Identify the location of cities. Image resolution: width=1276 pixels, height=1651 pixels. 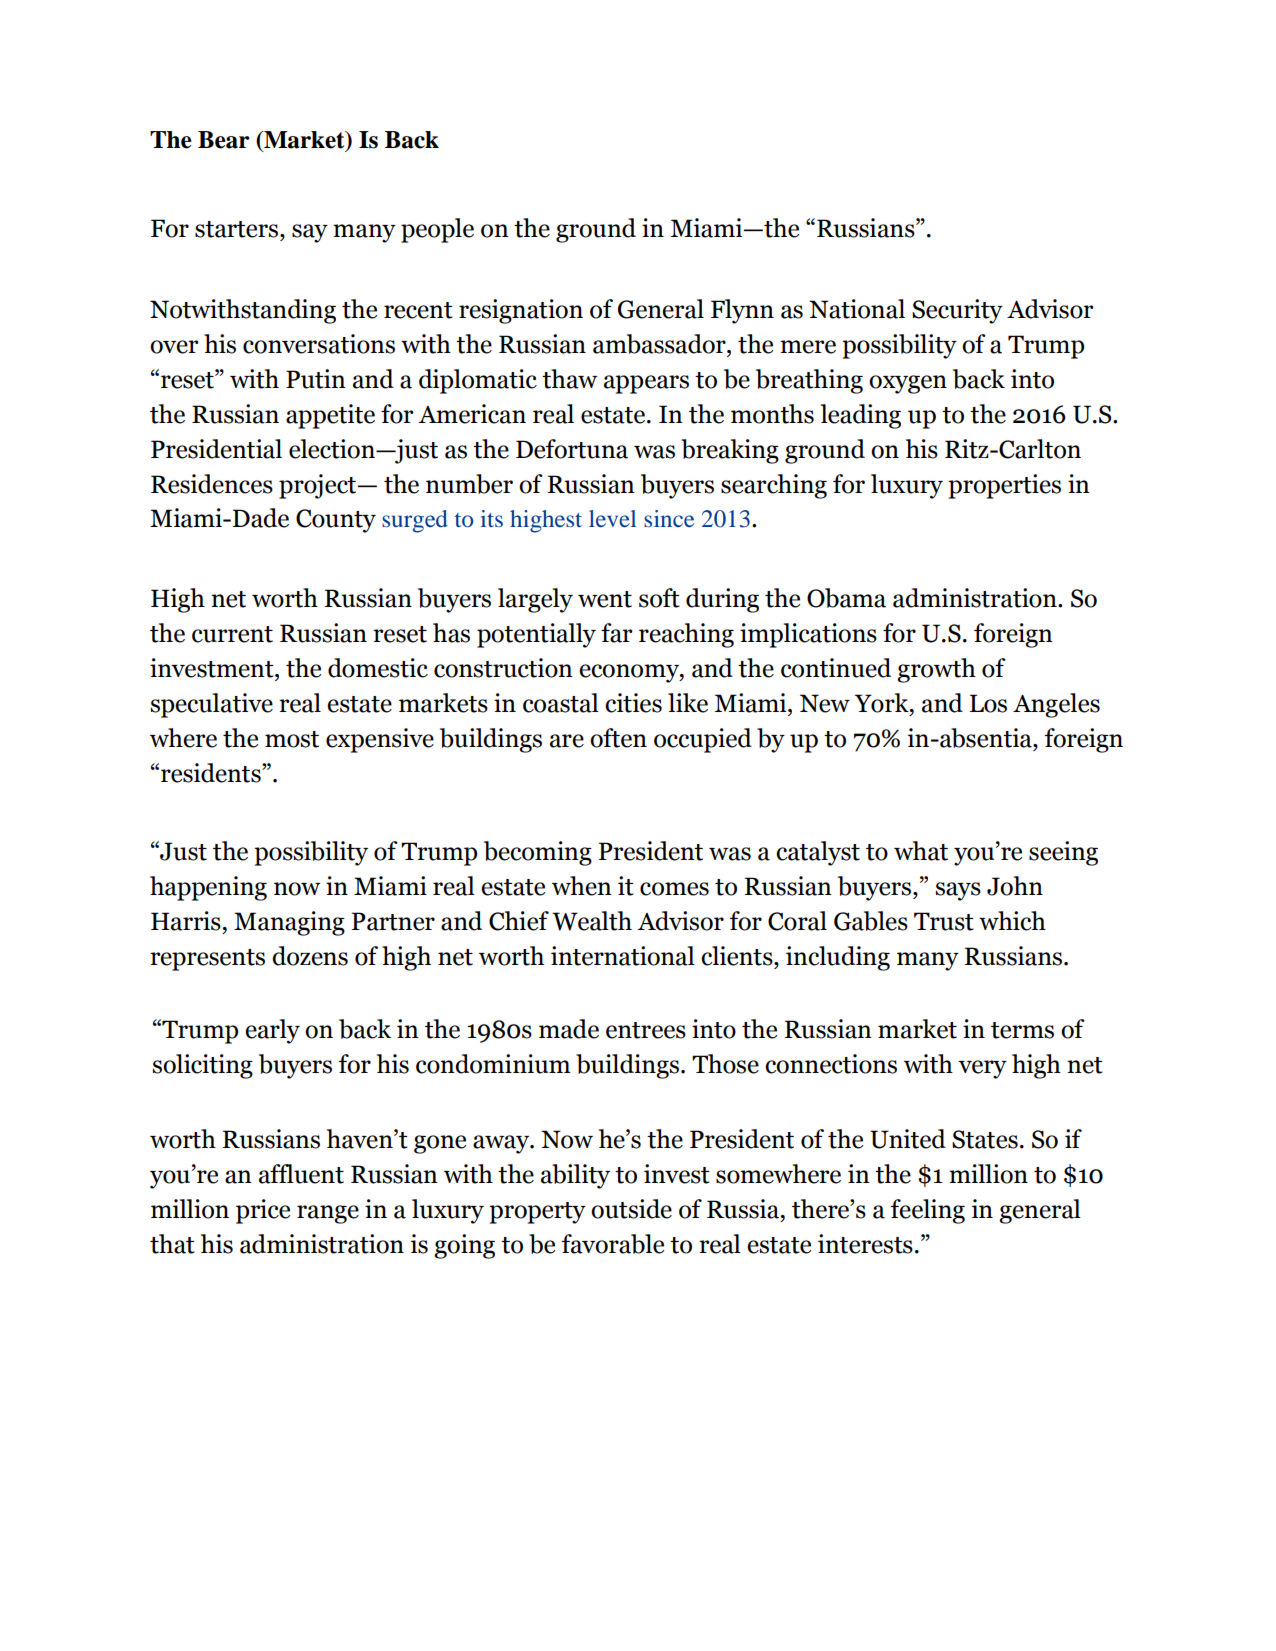
(633, 703).
